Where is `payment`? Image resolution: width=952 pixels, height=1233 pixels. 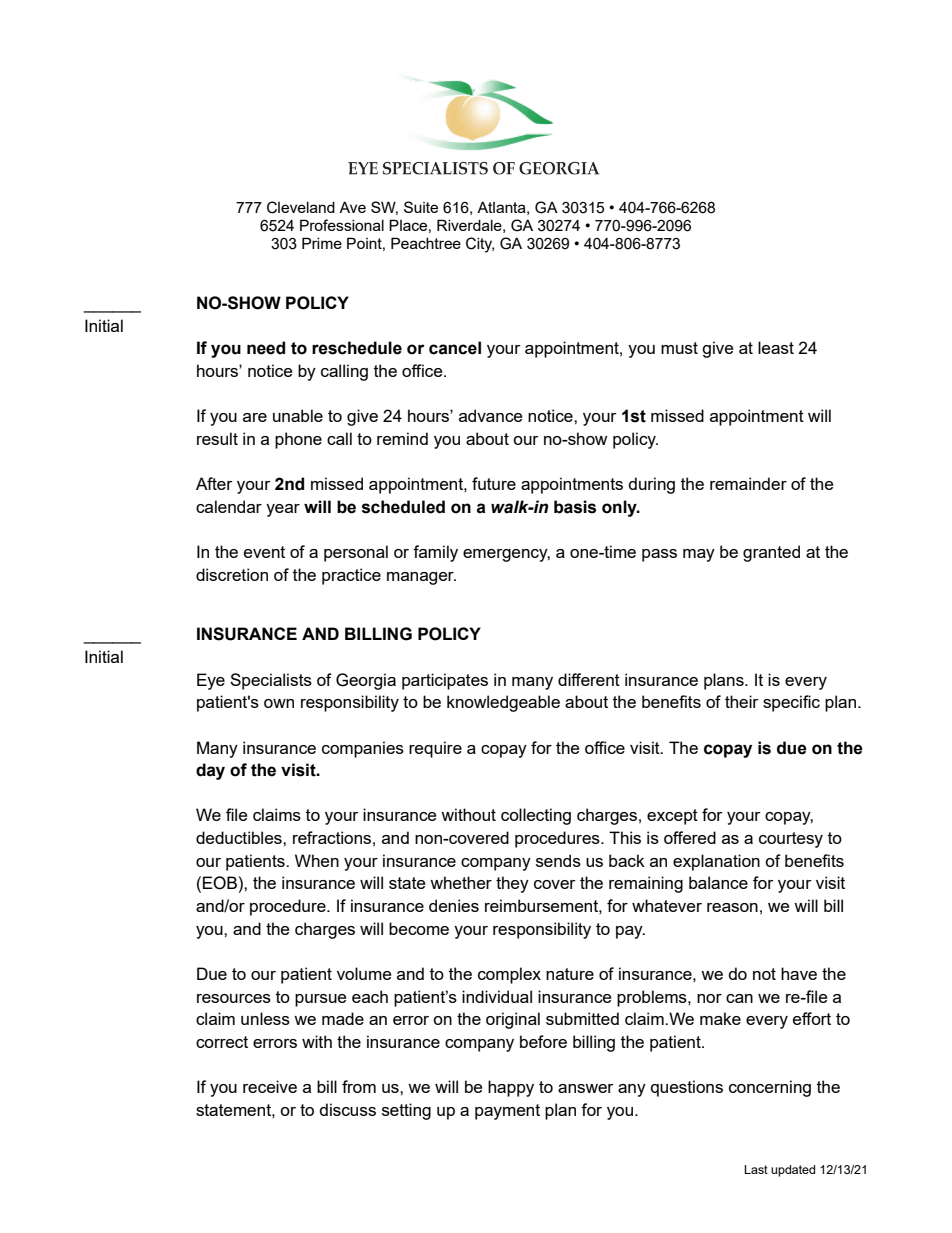 payment is located at coordinates (507, 1112).
